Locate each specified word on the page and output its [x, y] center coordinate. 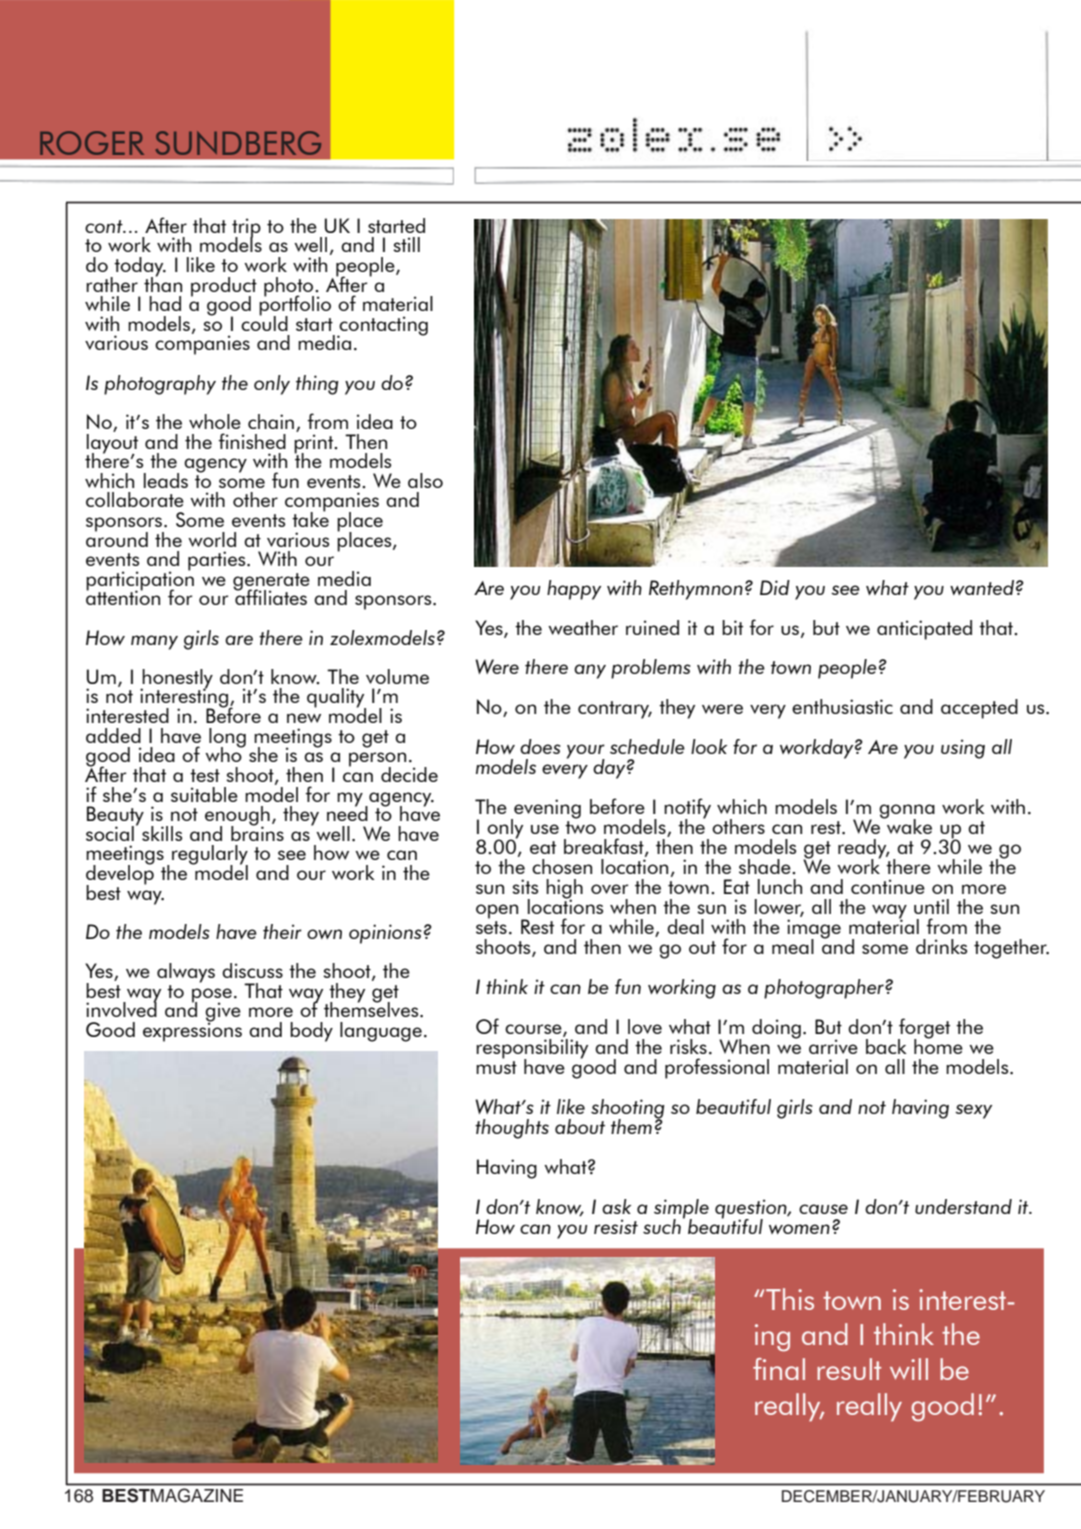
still [406, 244]
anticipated [924, 630]
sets [491, 927]
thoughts [512, 1129]
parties [218, 561]
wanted [982, 587]
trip [246, 229]
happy [574, 590]
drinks [941, 946]
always [186, 973]
